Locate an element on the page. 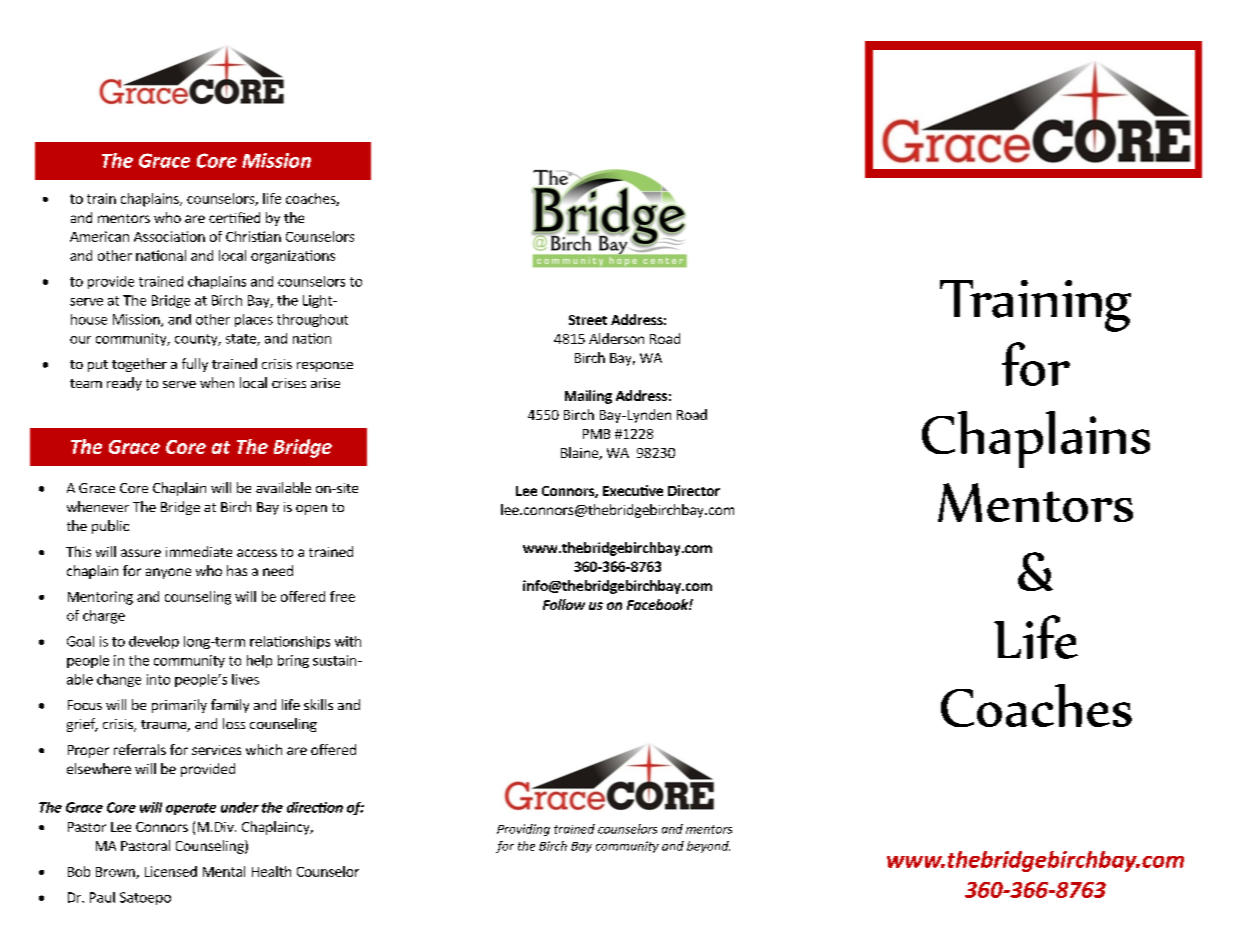 This document has height=952, width=1233. Health is located at coordinates (271, 871).
